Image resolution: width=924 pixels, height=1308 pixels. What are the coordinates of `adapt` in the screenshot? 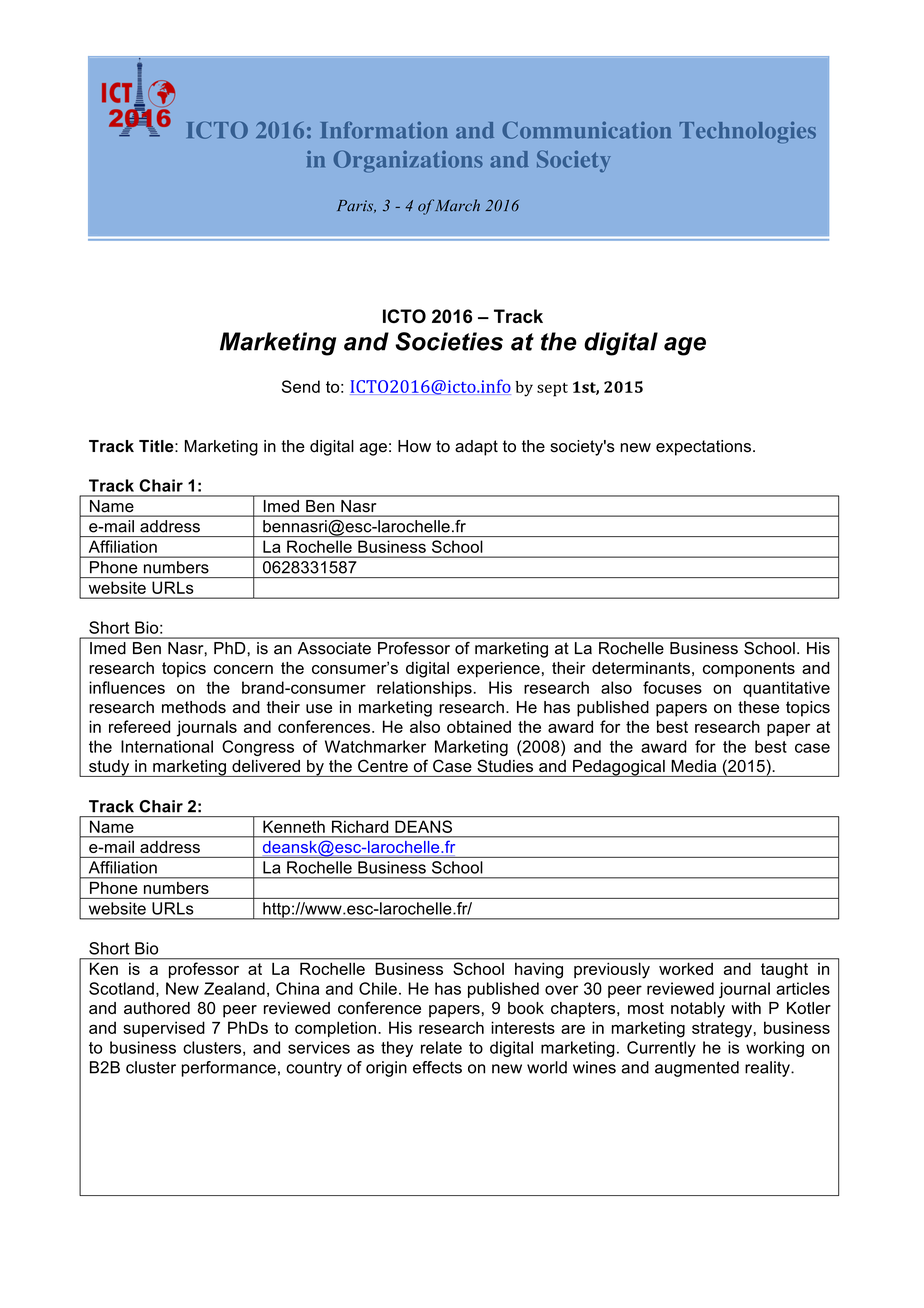 It's located at (476, 448).
